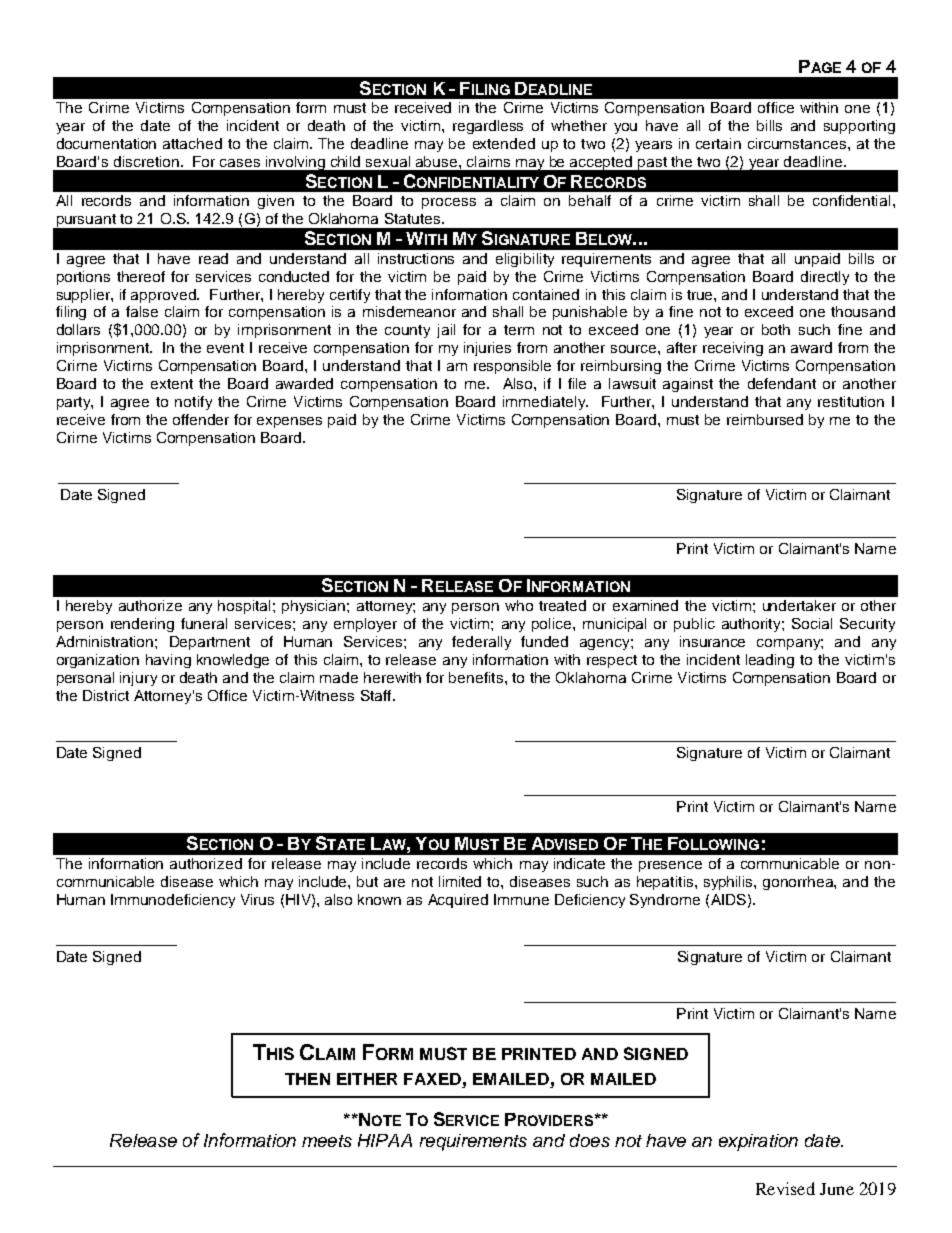  What do you see at coordinates (504, 143) in the screenshot?
I see `extended` at bounding box center [504, 143].
